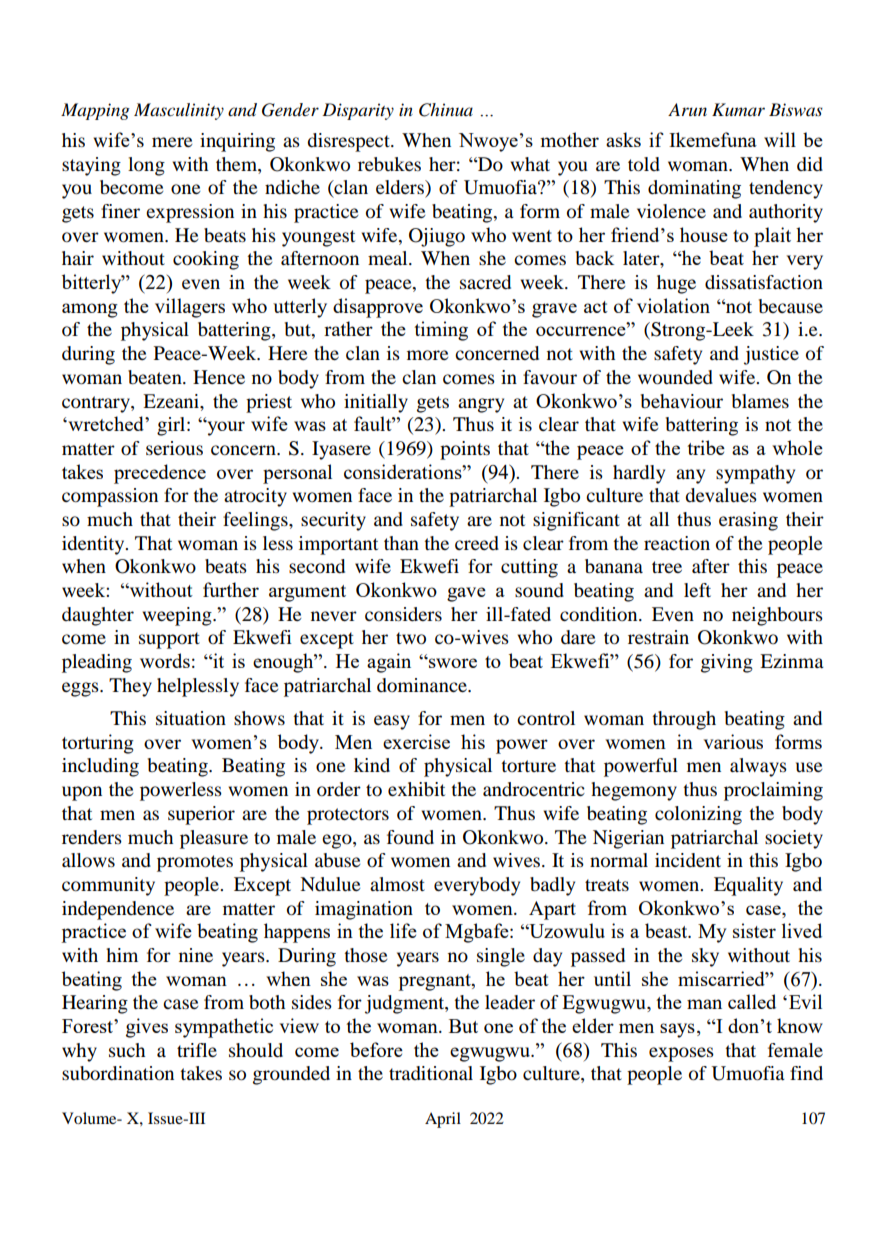 The width and height of the image is (885, 1250). What do you see at coordinates (100, 767) in the image?
I see `including` at bounding box center [100, 767].
